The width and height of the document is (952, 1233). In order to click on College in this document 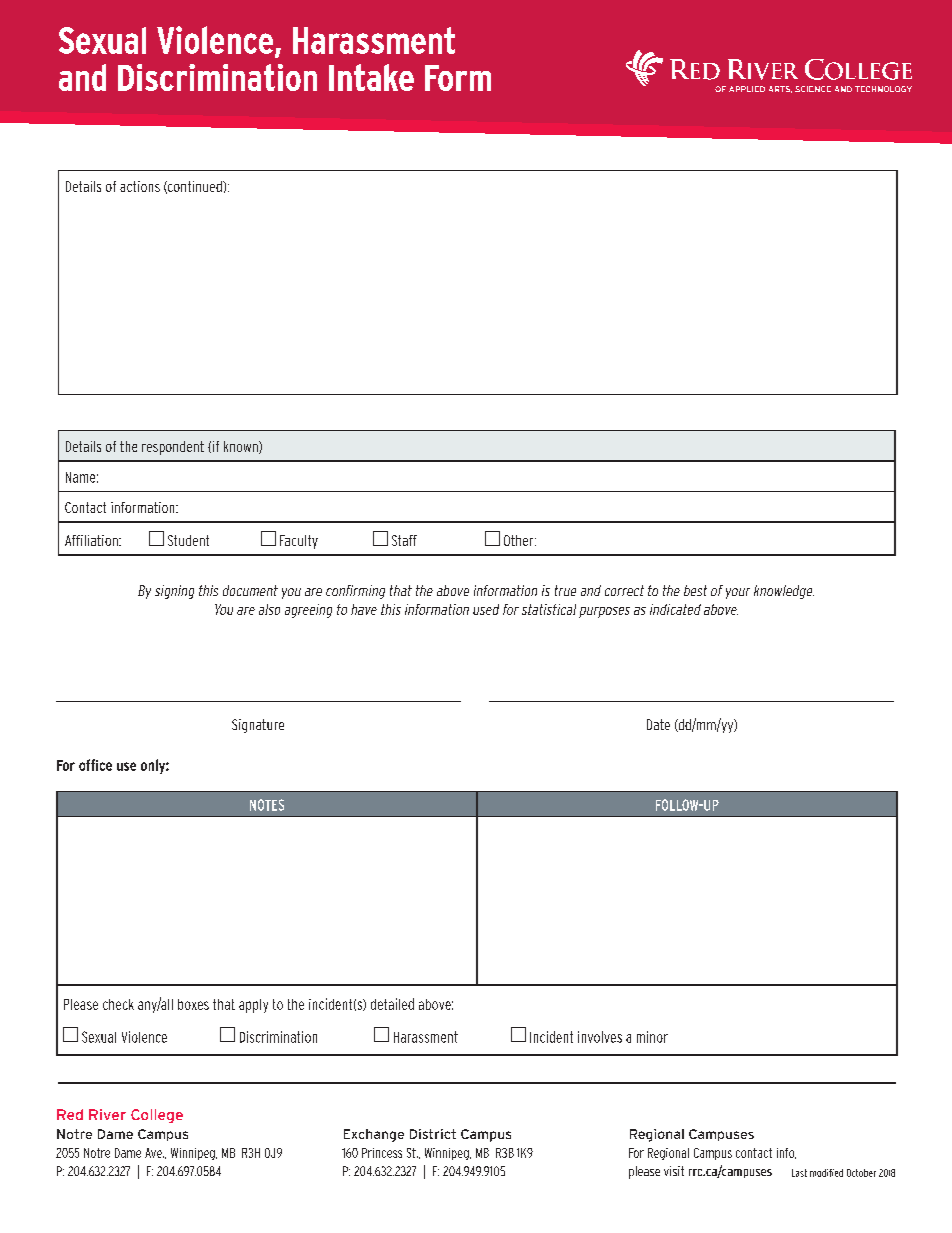, I will do `click(157, 1116)`.
